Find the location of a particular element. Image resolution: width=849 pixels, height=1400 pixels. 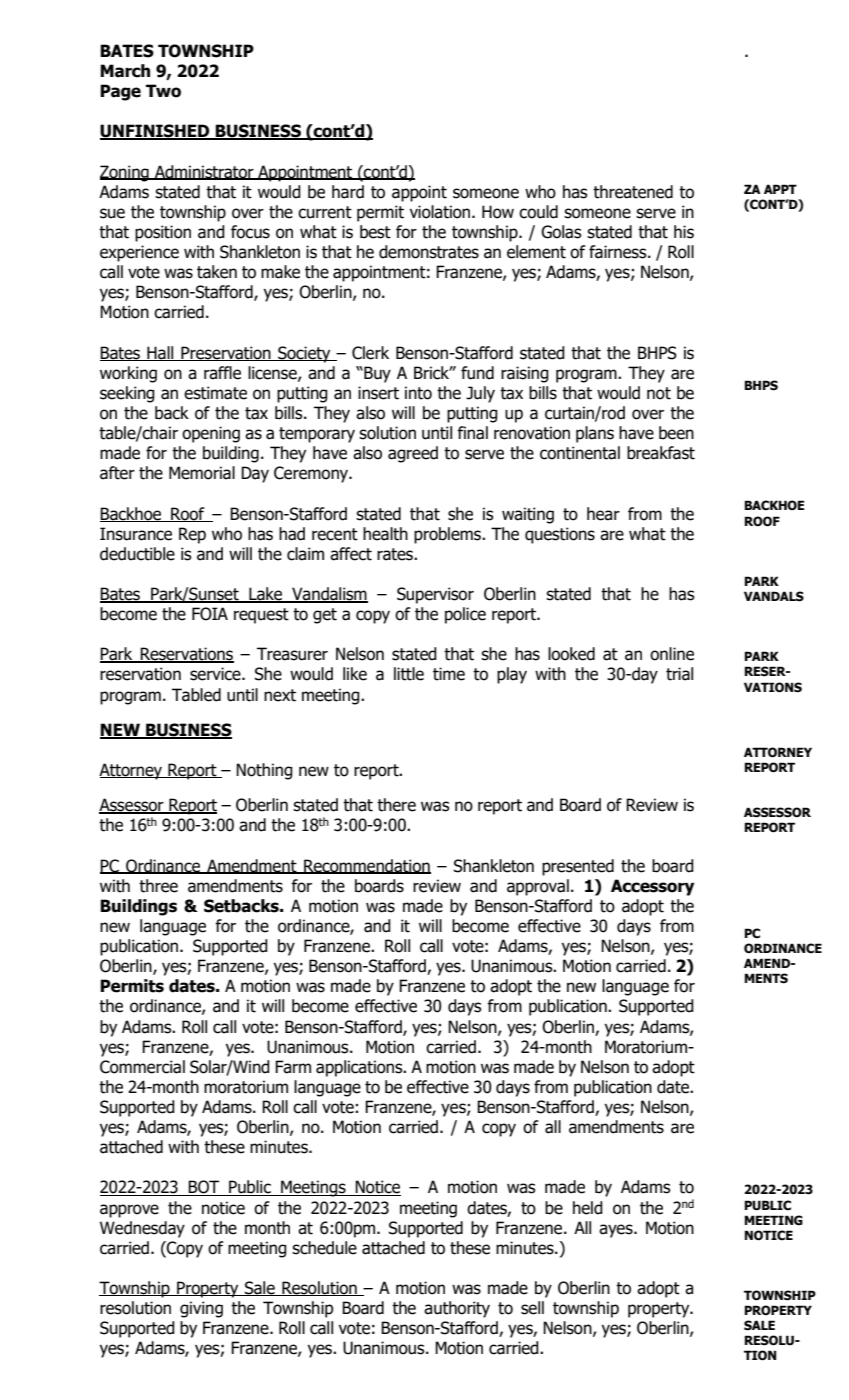

breakfast is located at coordinates (661, 453).
